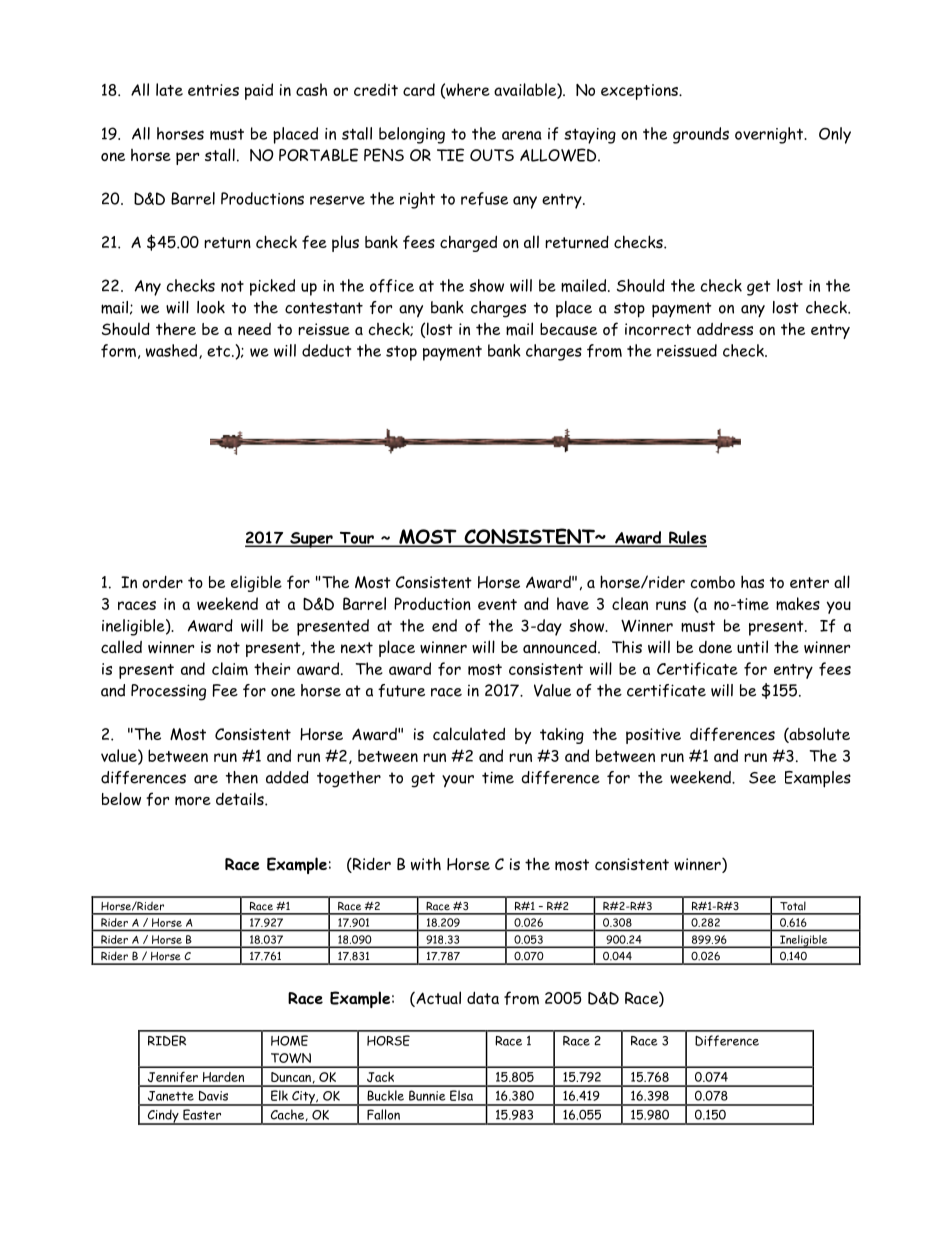 This page has width=952, height=1233. What do you see at coordinates (356, 539) in the page?
I see `Tour` at bounding box center [356, 539].
